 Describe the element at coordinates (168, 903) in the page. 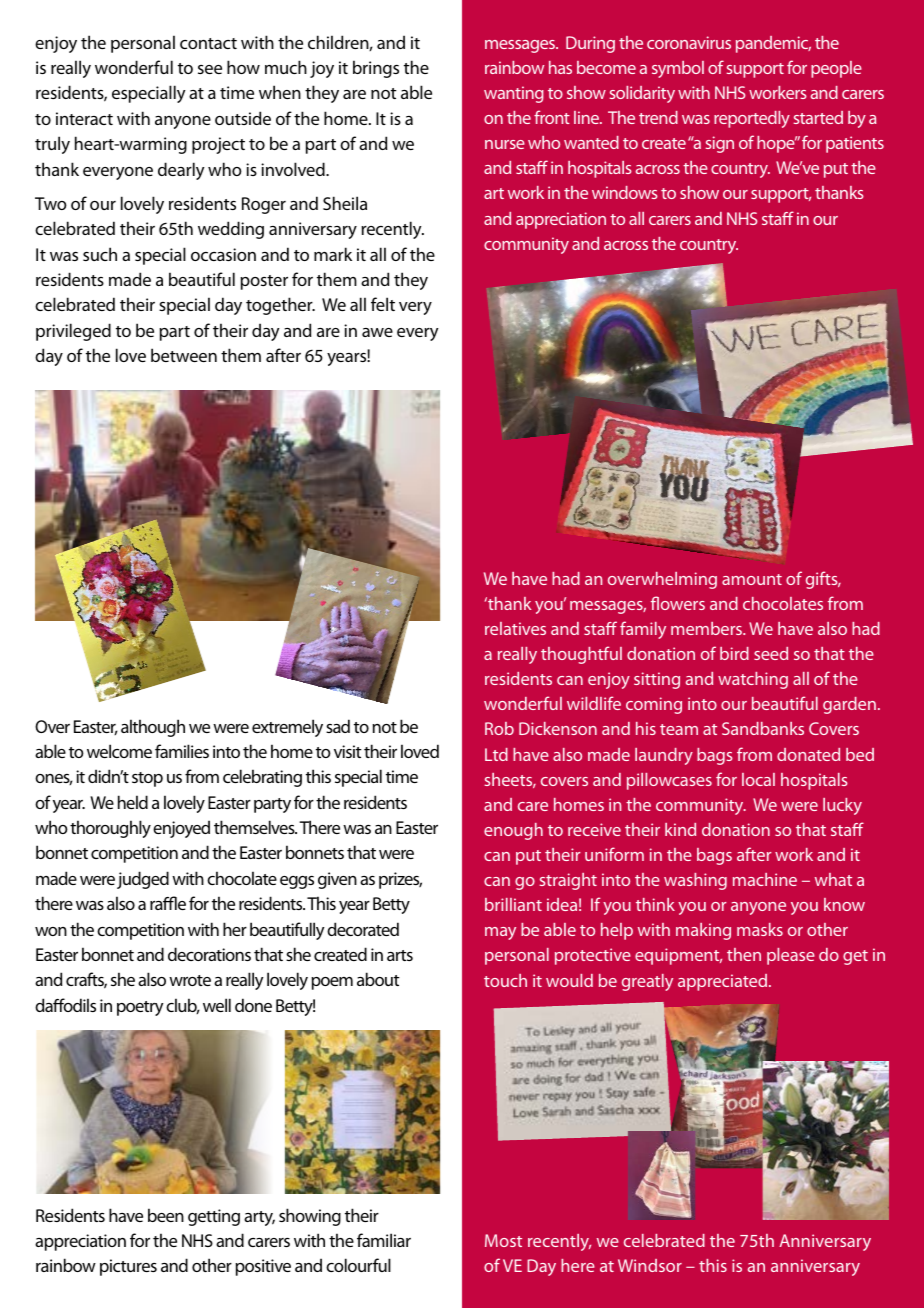

I see `raffle` at that location.
